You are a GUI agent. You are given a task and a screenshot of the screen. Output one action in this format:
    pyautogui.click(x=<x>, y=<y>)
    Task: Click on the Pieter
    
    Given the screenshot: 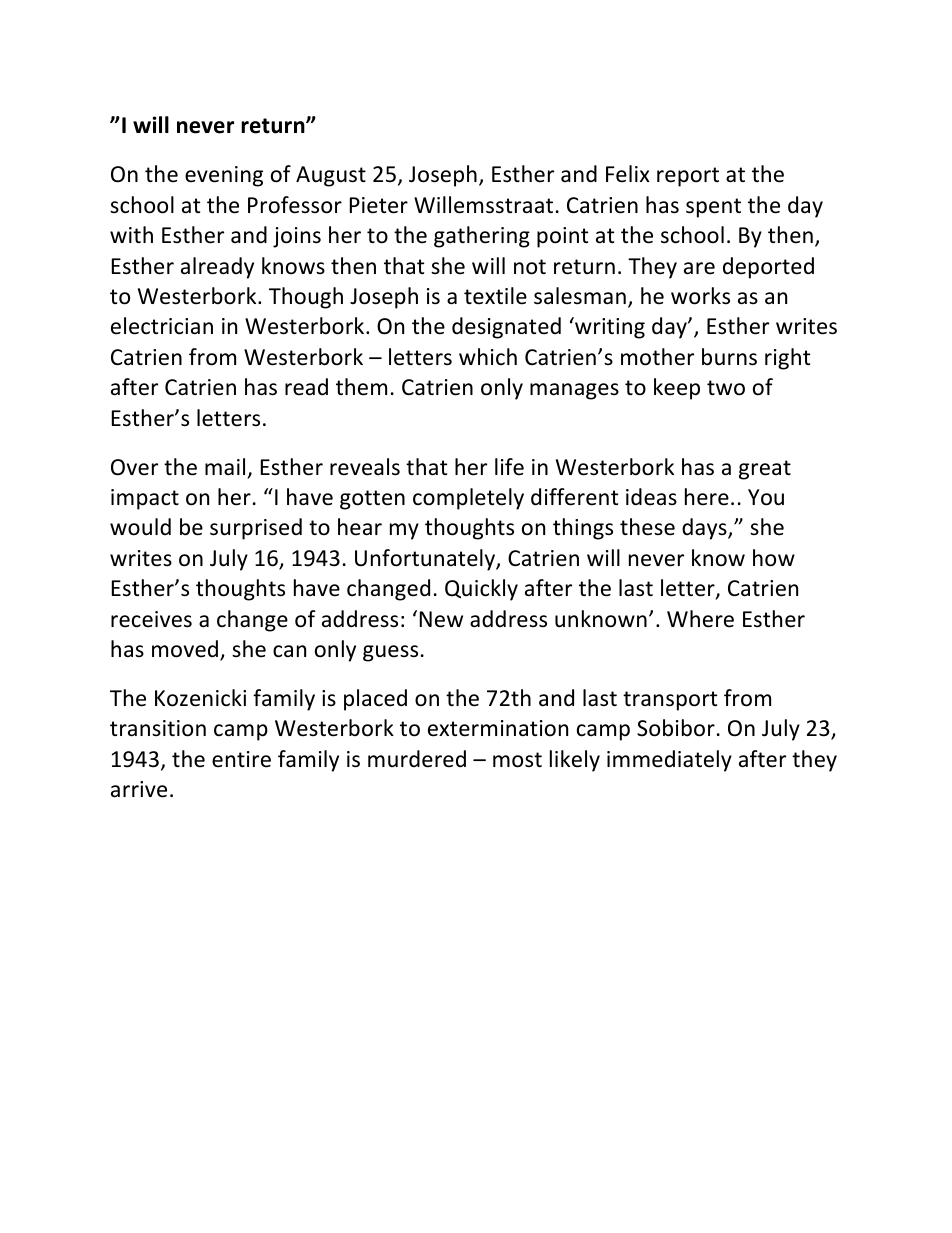 What is the action you would take?
    pyautogui.click(x=379, y=205)
